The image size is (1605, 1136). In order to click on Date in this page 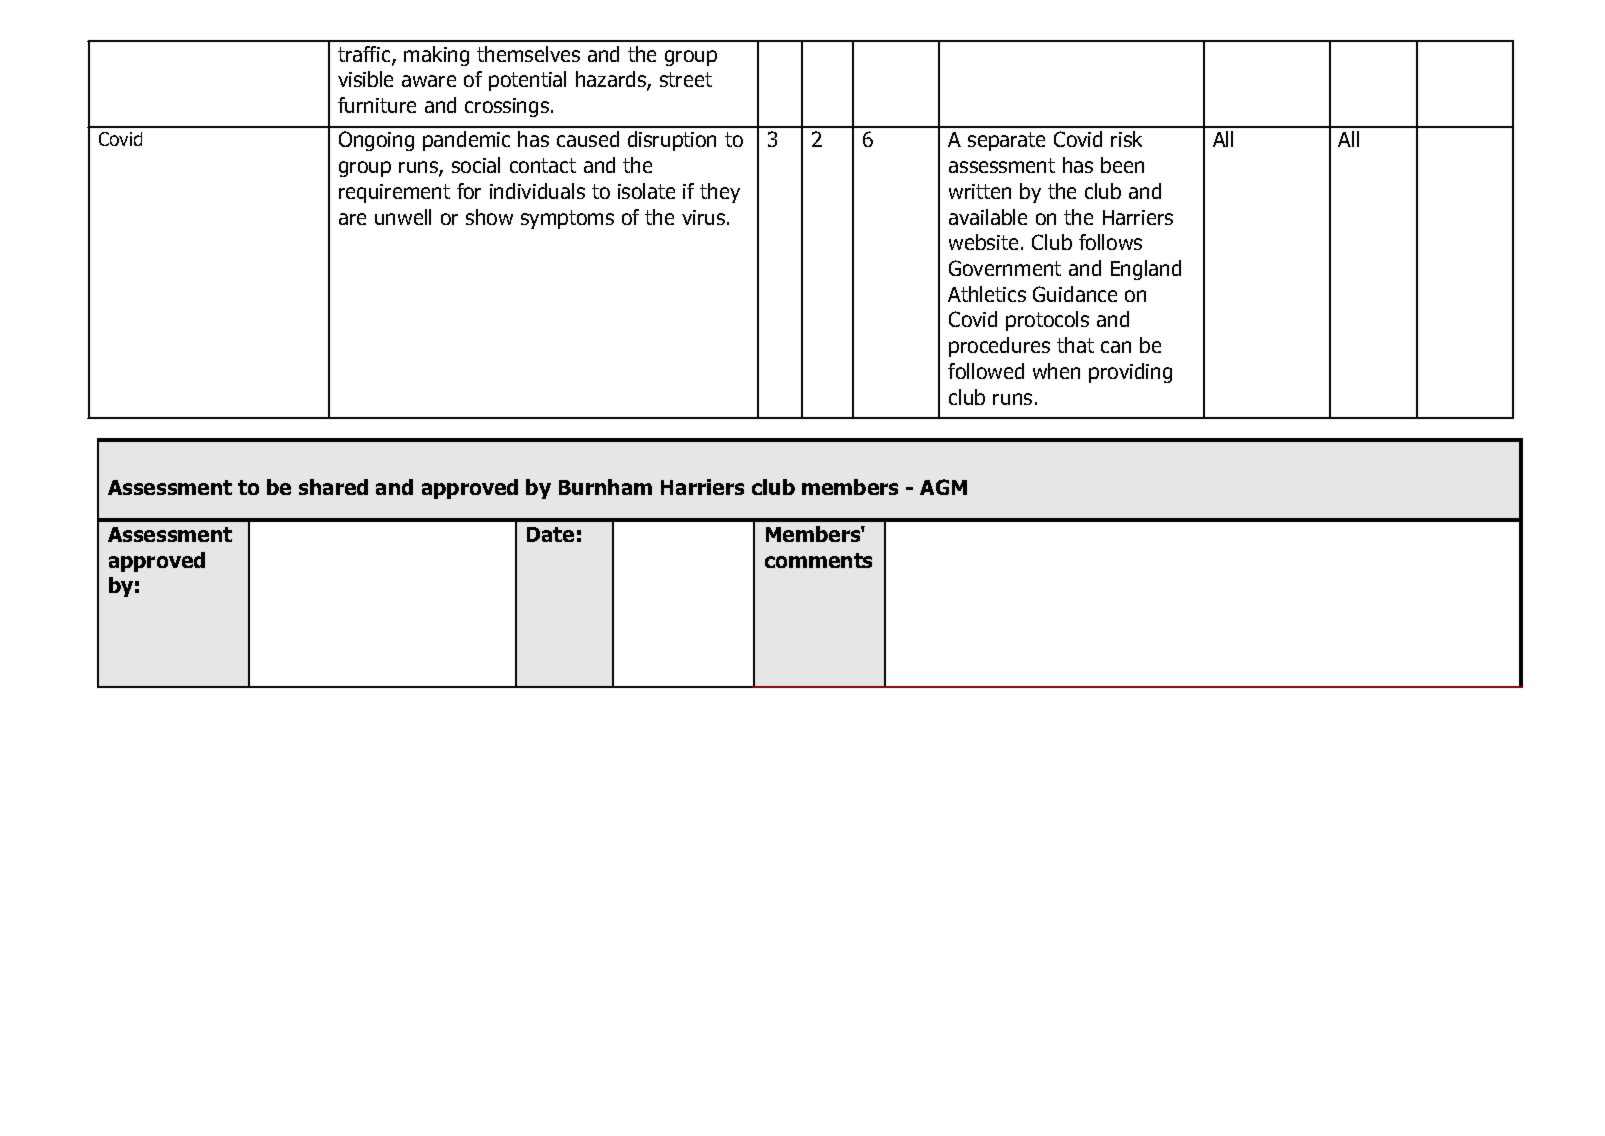, I will do `click(550, 534)`.
